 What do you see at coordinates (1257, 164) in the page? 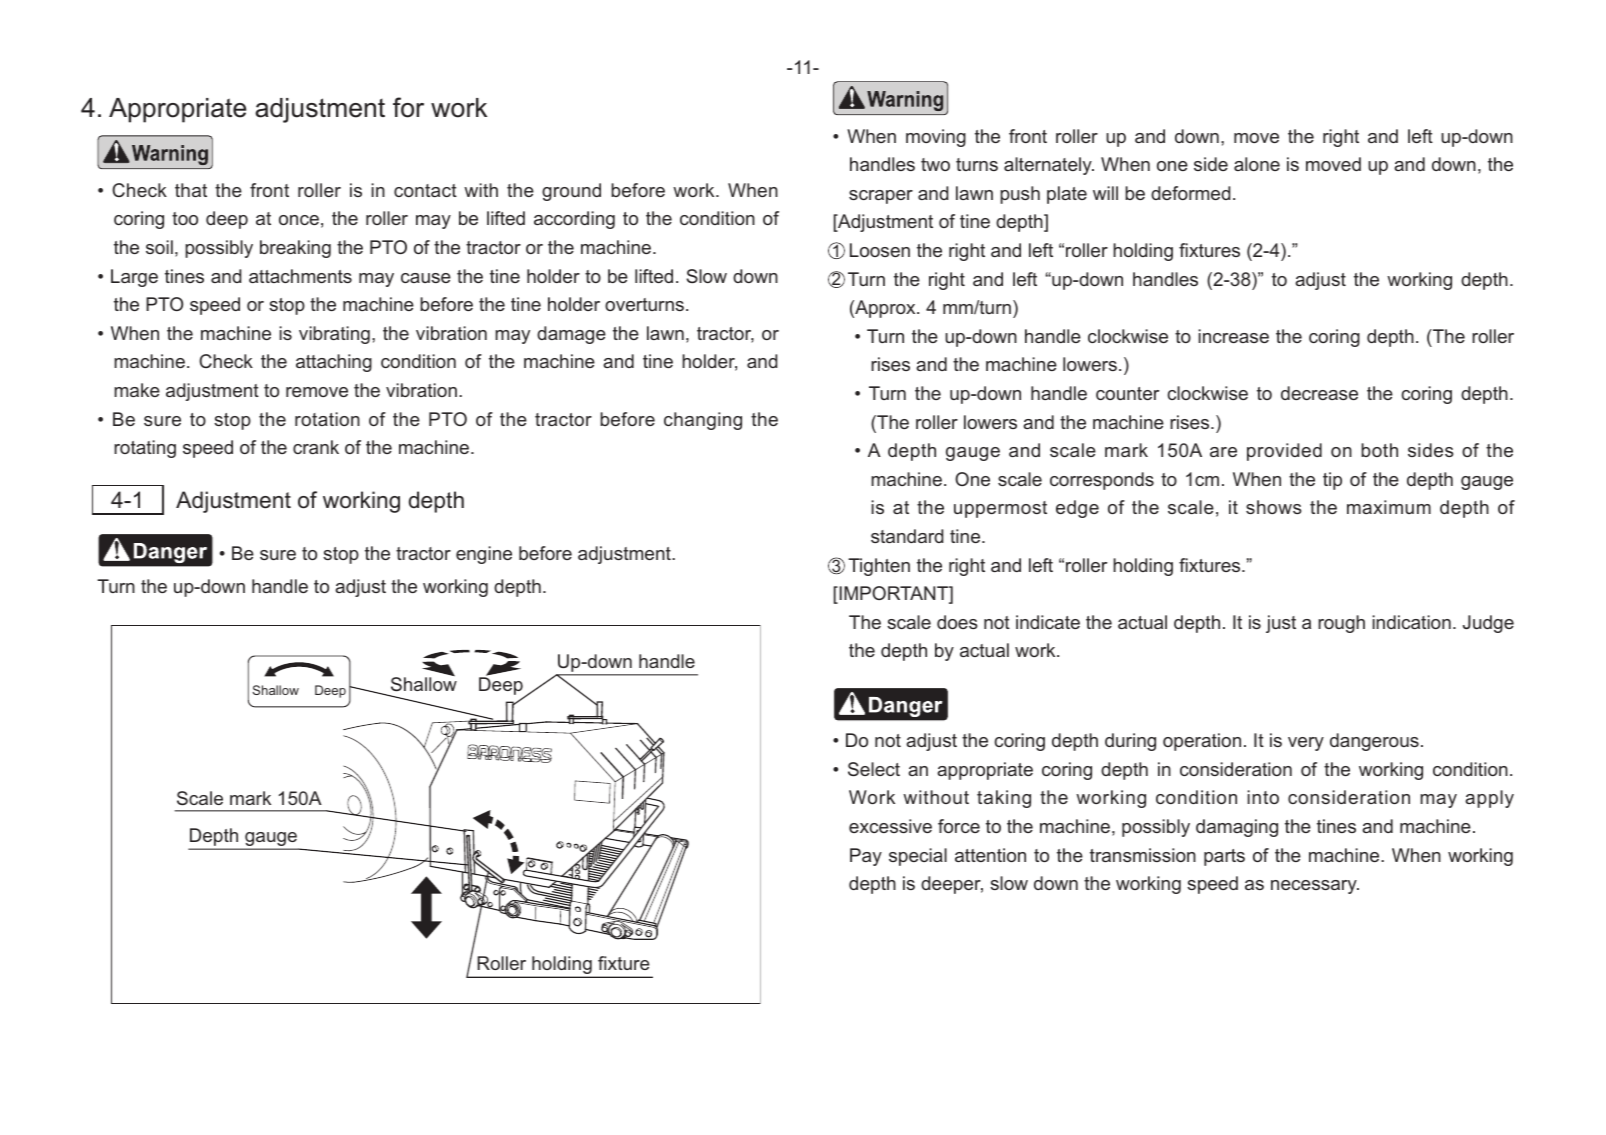
I see `alone` at bounding box center [1257, 164].
